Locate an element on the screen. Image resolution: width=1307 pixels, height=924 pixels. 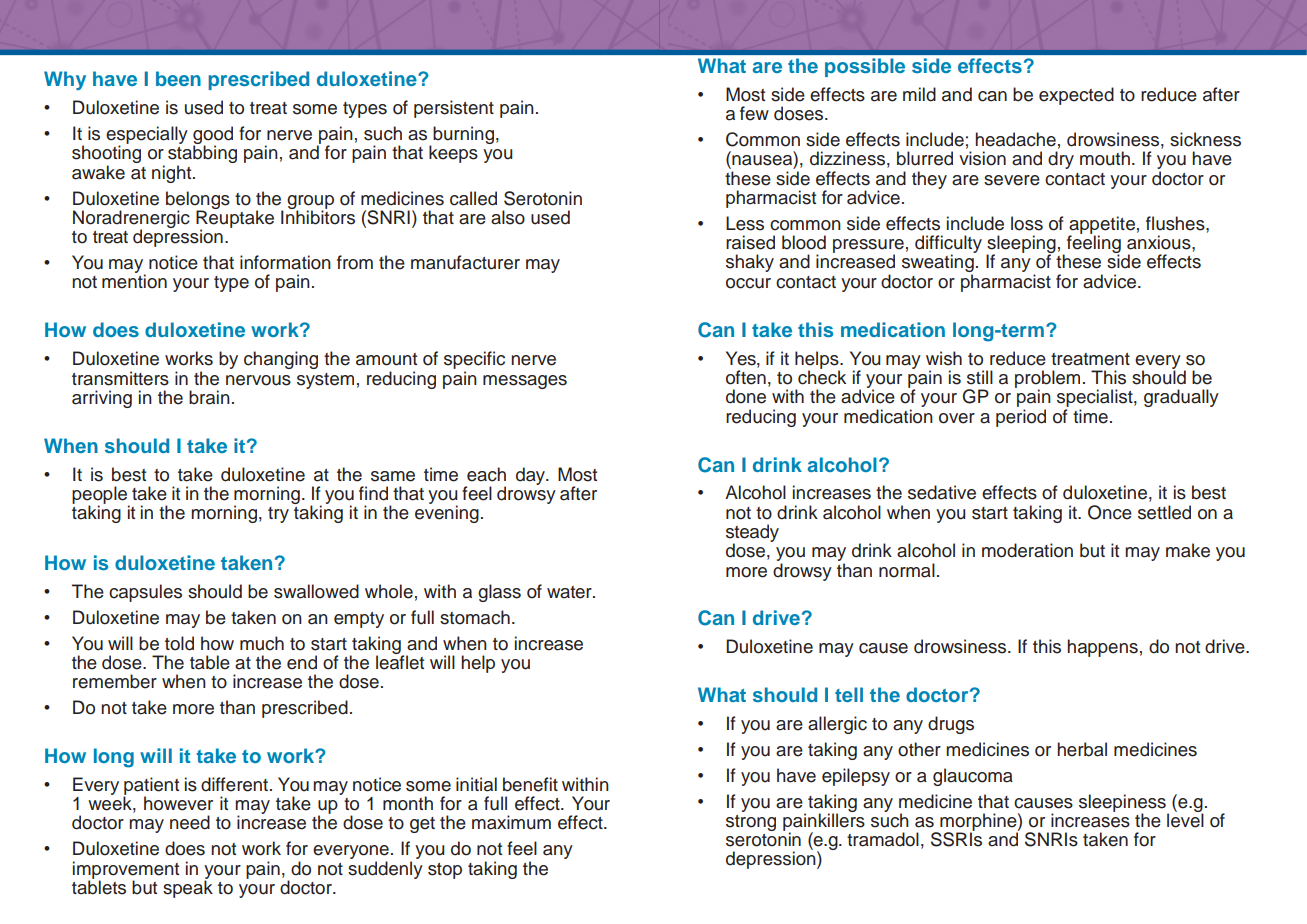
Once is located at coordinates (1110, 512).
